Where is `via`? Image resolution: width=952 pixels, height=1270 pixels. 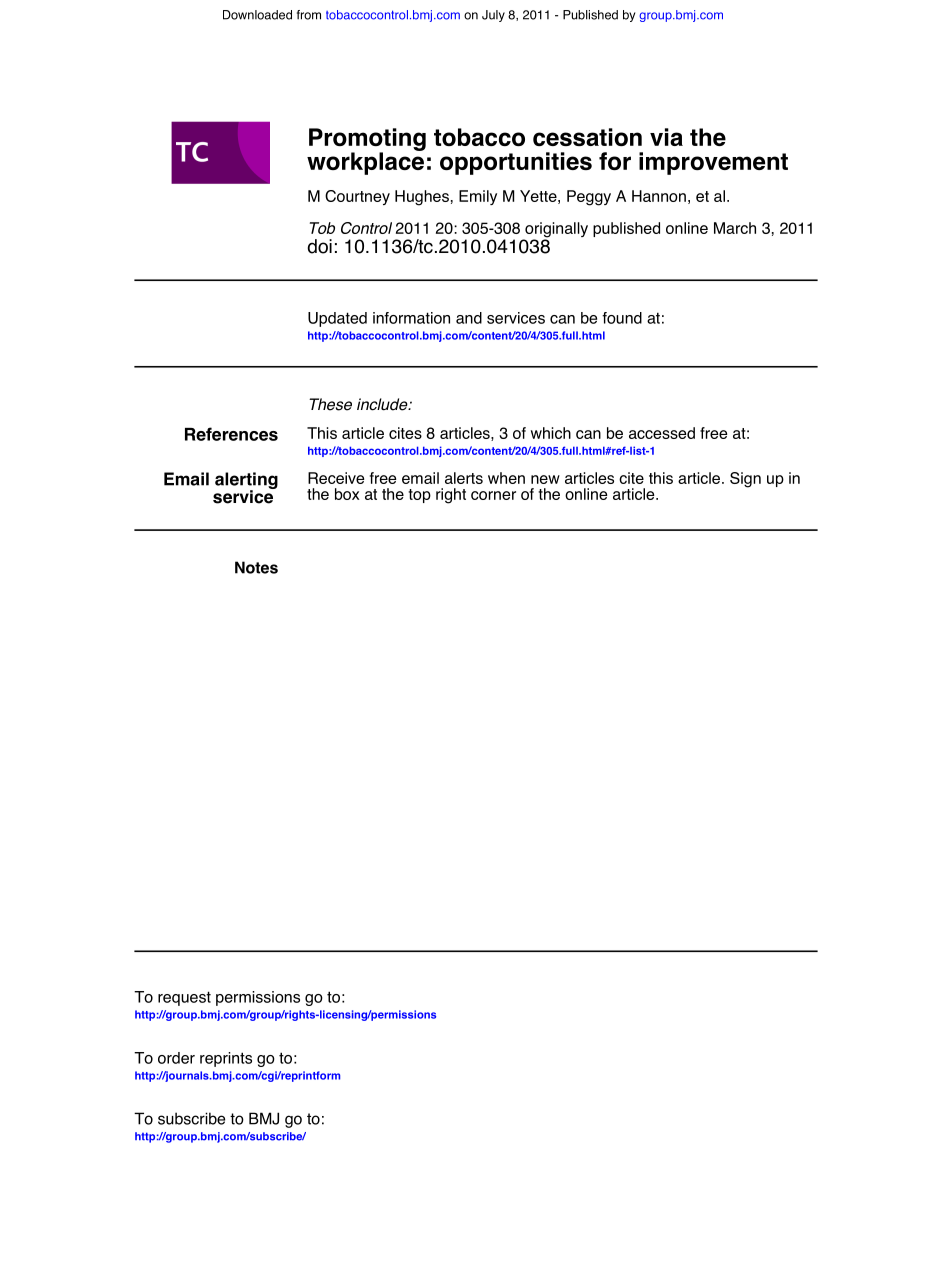 via is located at coordinates (666, 137).
